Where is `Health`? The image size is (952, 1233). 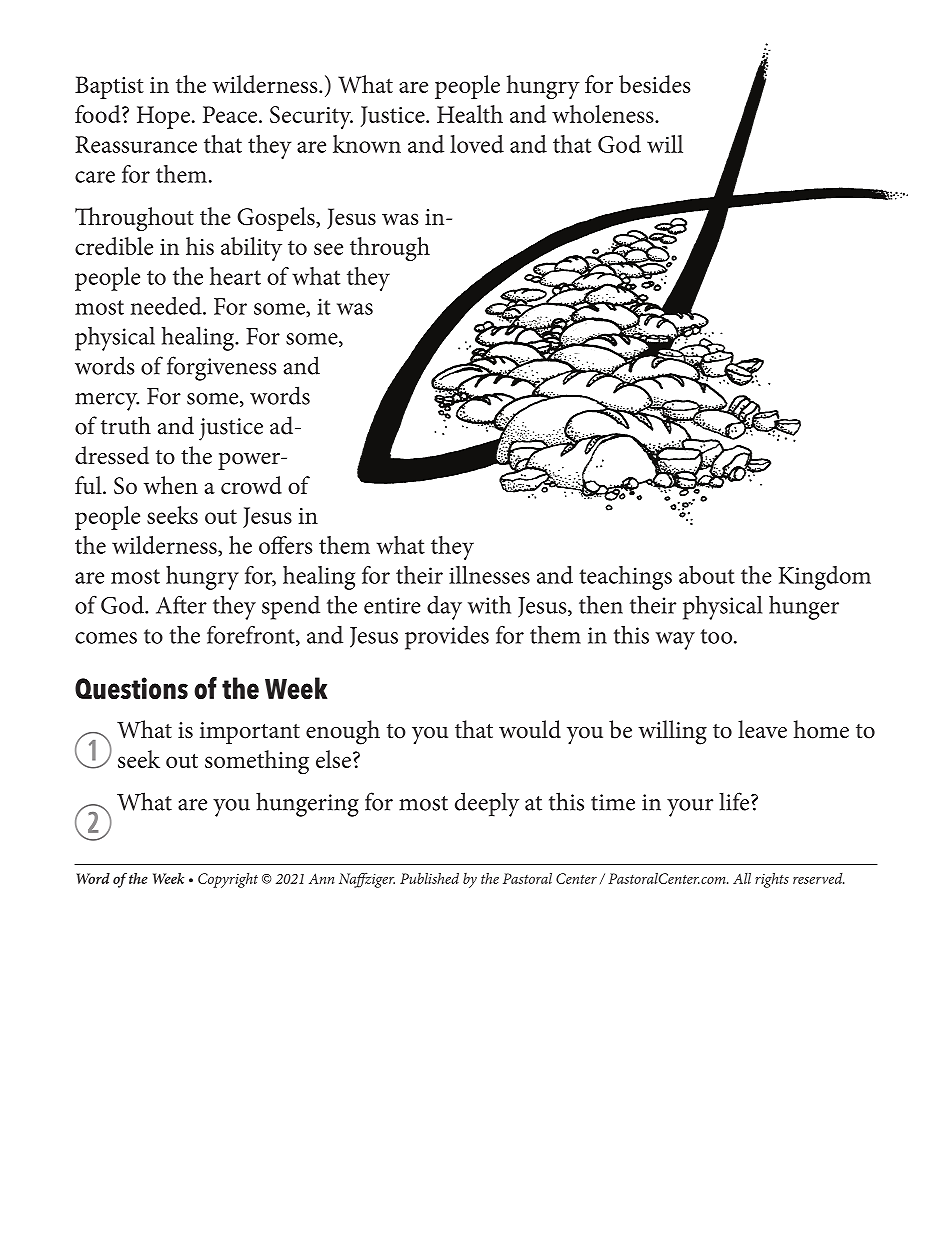
Health is located at coordinates (470, 114).
